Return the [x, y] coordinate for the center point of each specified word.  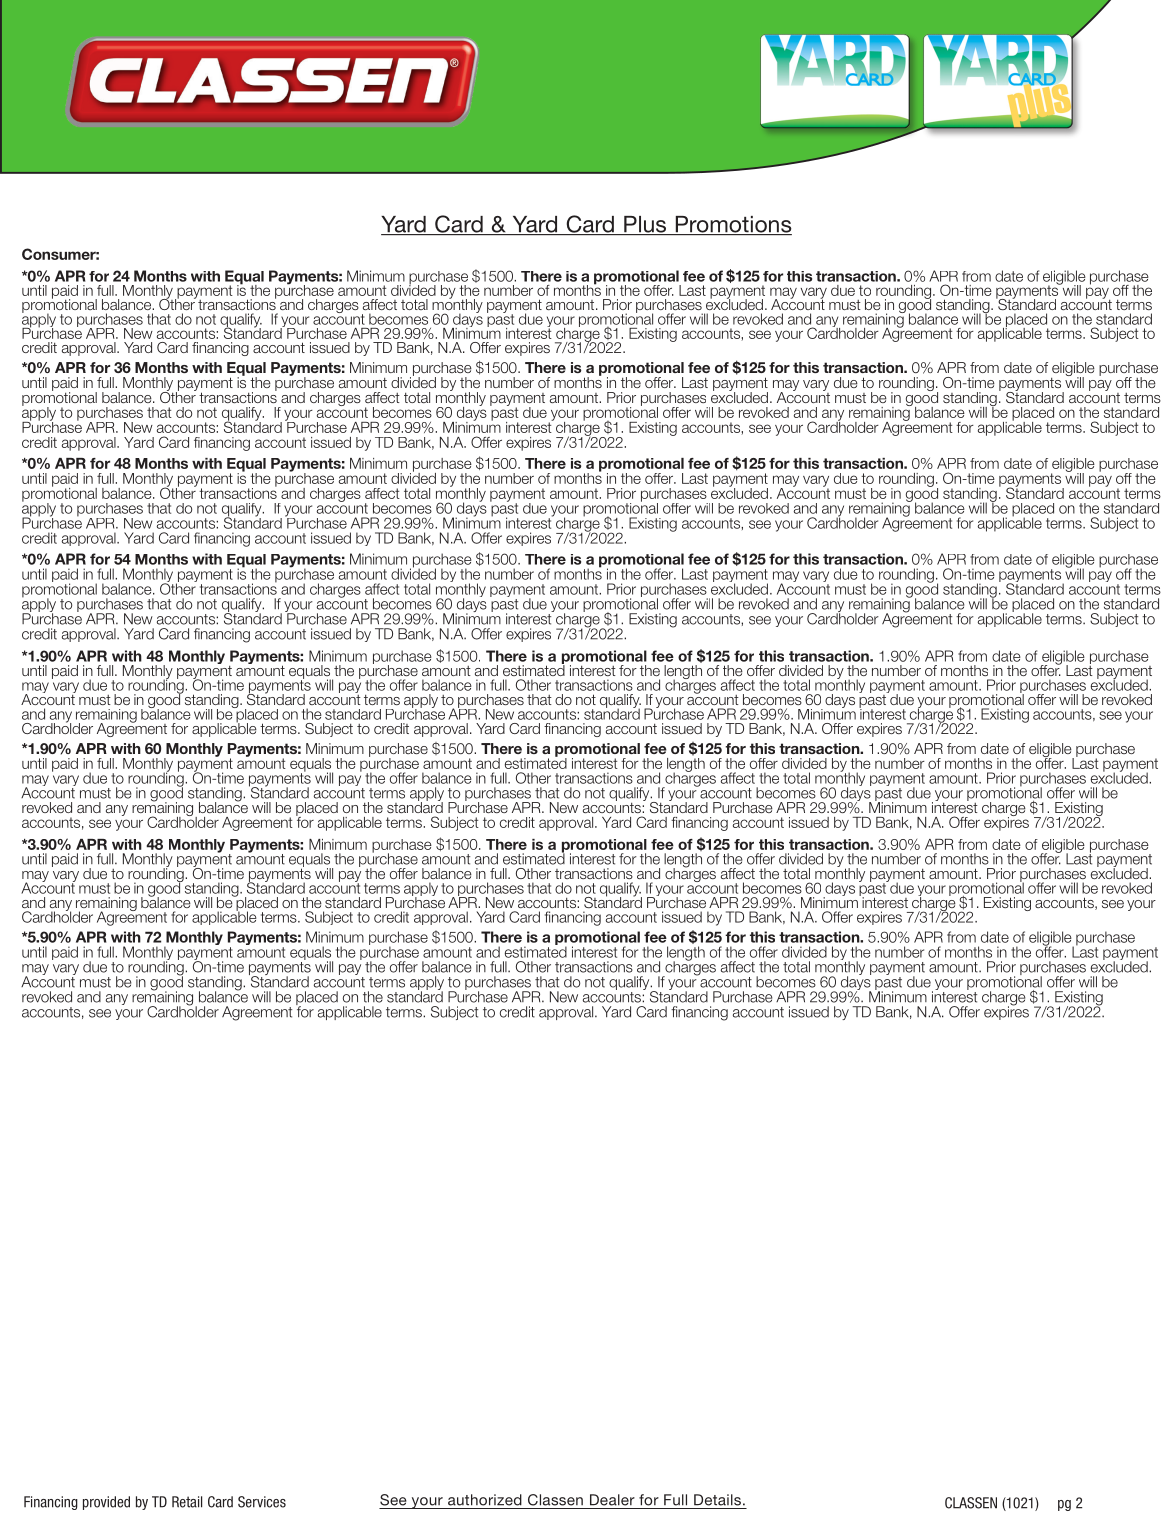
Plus [645, 225]
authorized [485, 1500]
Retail [187, 1502]
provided [106, 1503]
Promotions [732, 225]
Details [717, 1500]
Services [262, 1502]
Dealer [612, 1500]
